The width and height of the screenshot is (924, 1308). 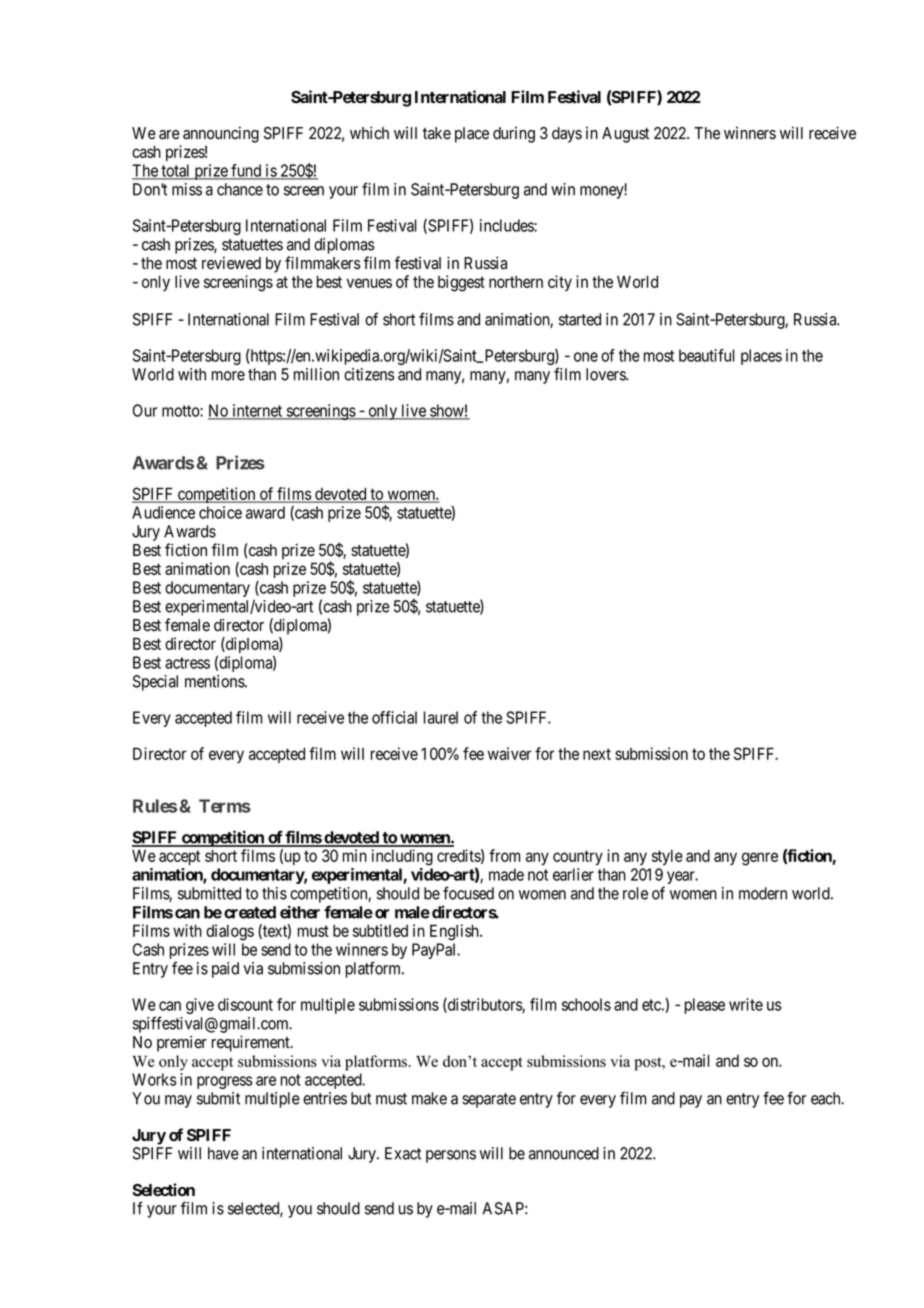 I want to click on choice, so click(x=220, y=512).
